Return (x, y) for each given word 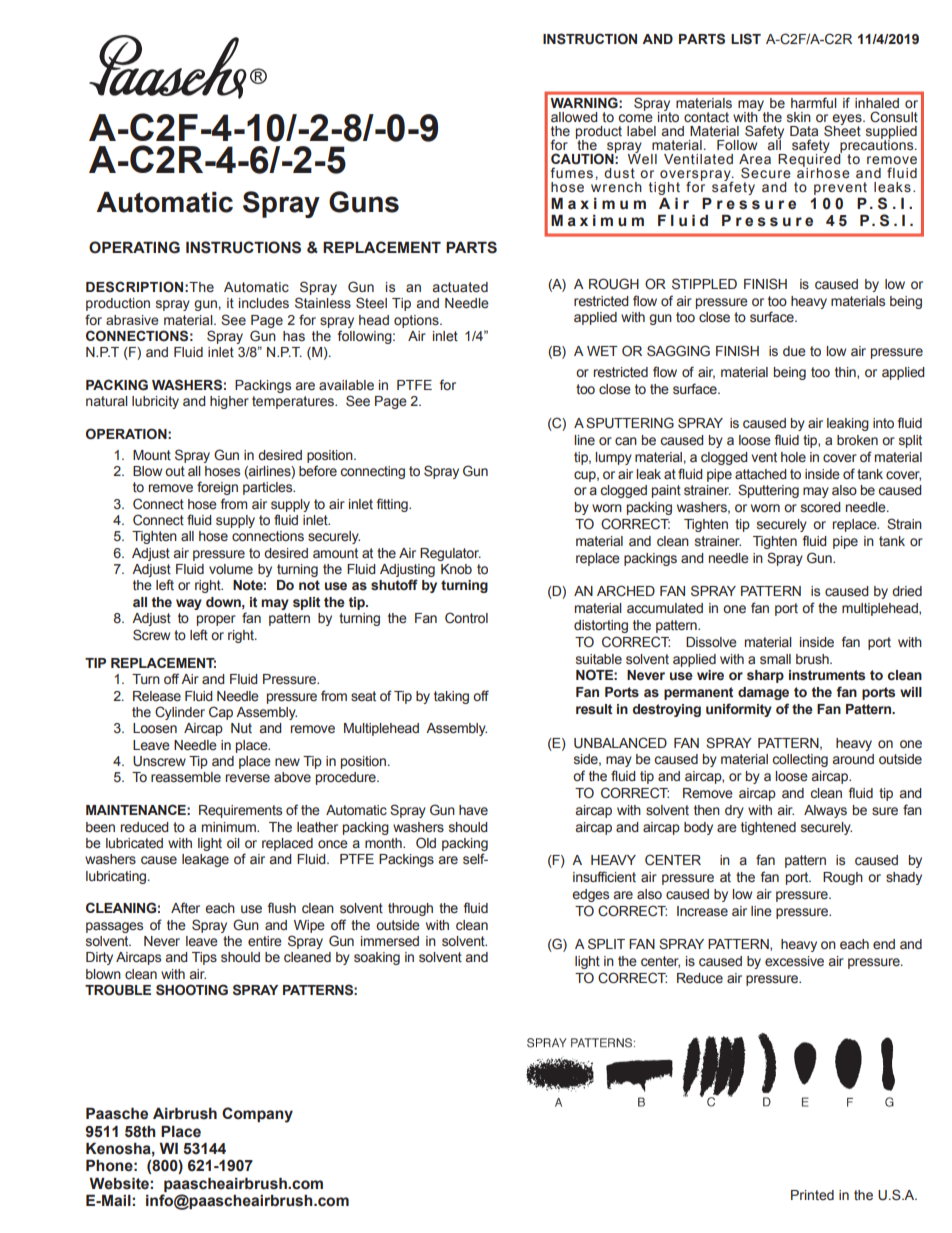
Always (825, 811)
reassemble (186, 777)
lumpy (613, 458)
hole (793, 457)
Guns (364, 202)
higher (229, 402)
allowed (574, 117)
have (473, 810)
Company (257, 1115)
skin (799, 117)
